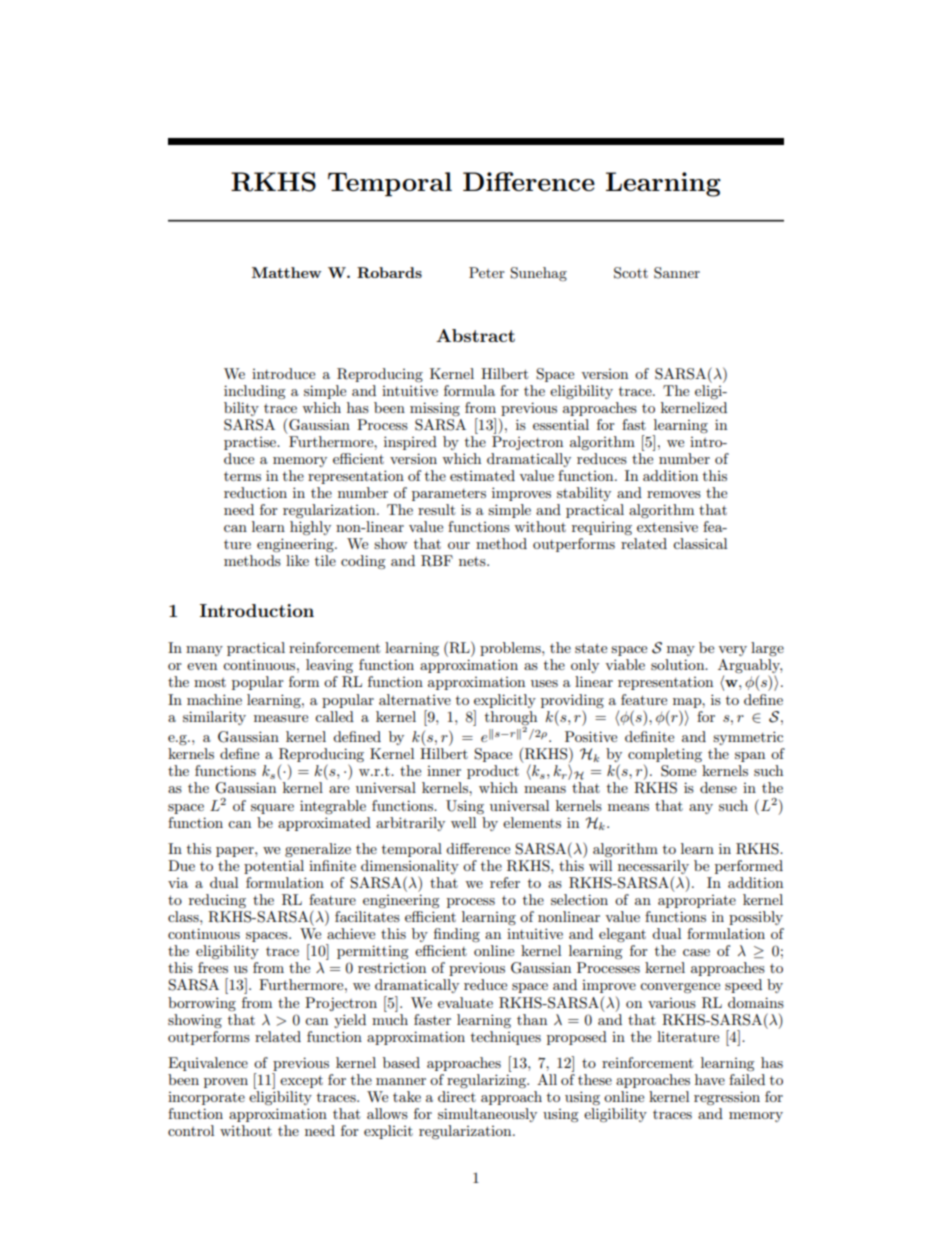 The height and width of the screenshot is (1233, 952). I want to click on Matthew, so click(286, 272).
